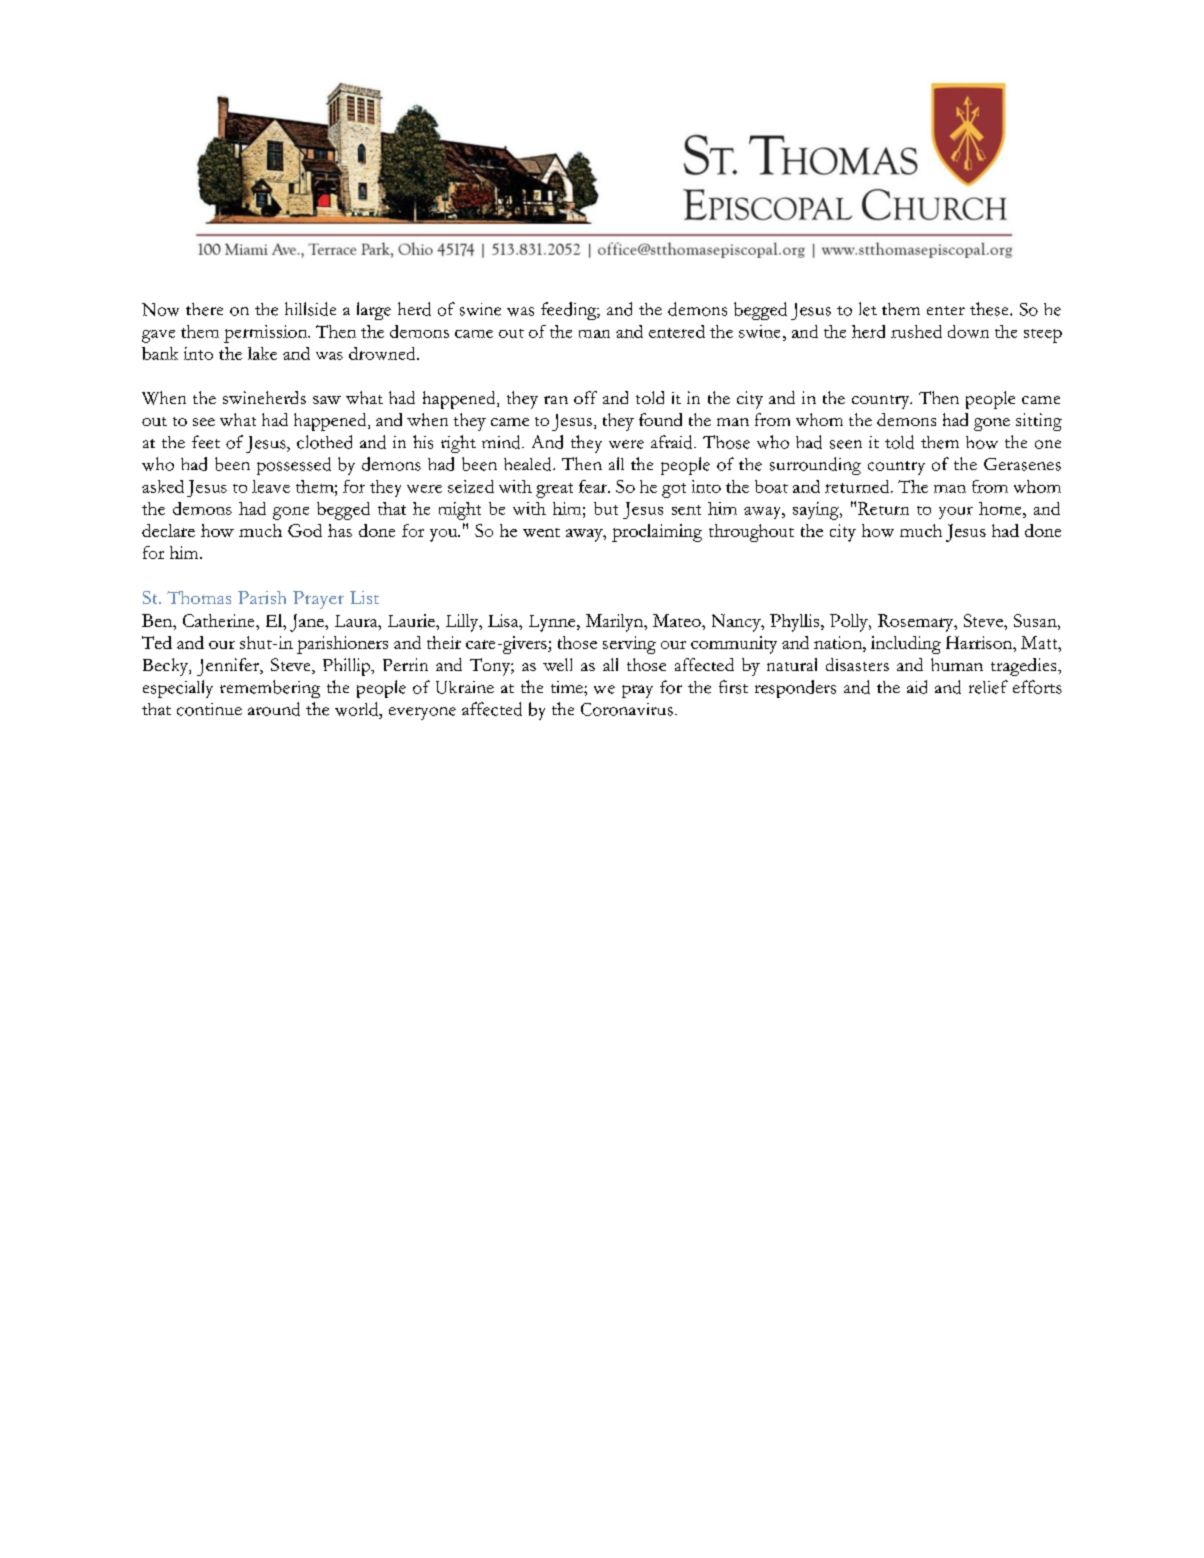 The height and width of the image is (1558, 1204). I want to click on Coronavirus, so click(627, 709).
